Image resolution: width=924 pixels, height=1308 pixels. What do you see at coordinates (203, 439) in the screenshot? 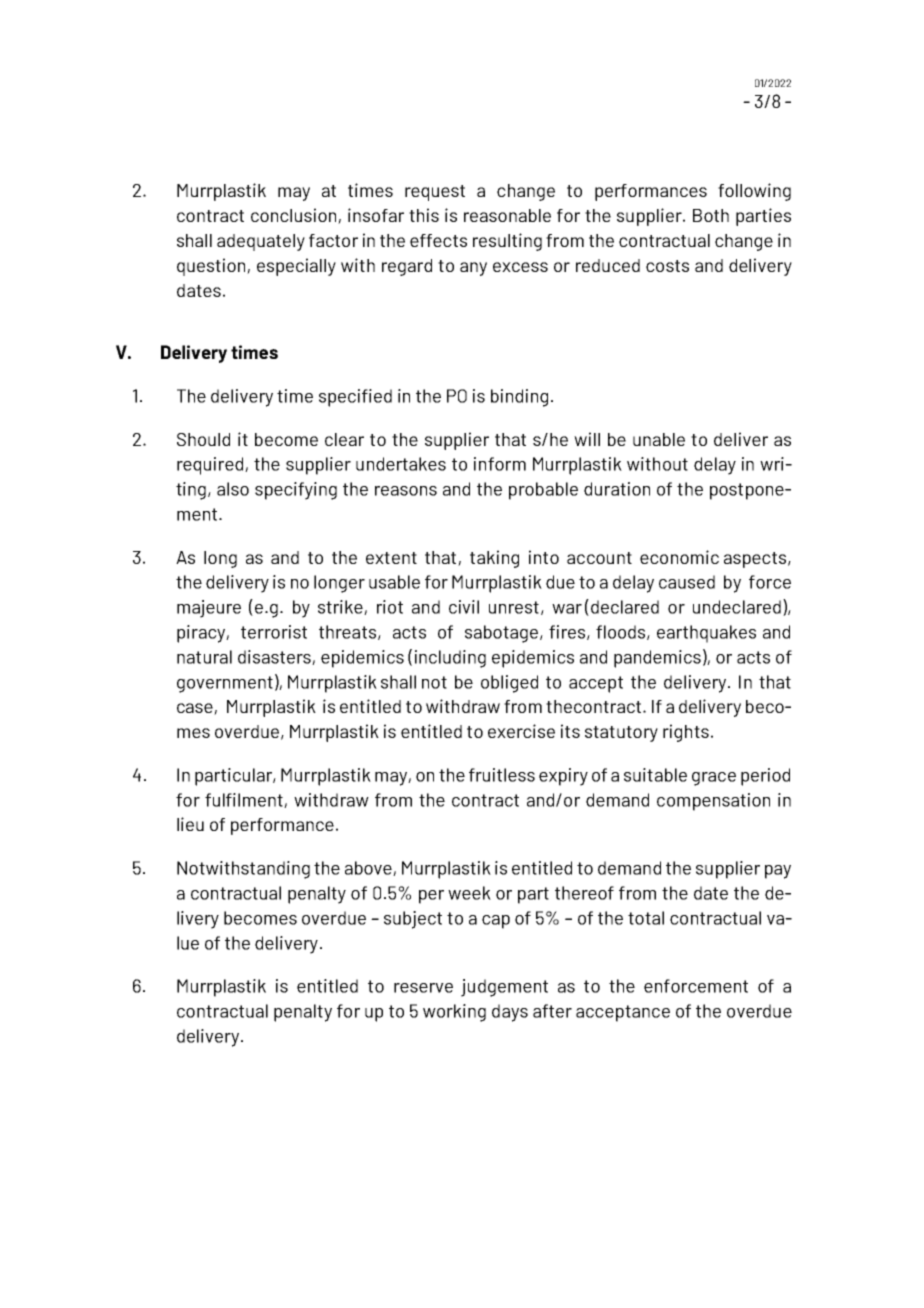
I see `Should` at bounding box center [203, 439].
